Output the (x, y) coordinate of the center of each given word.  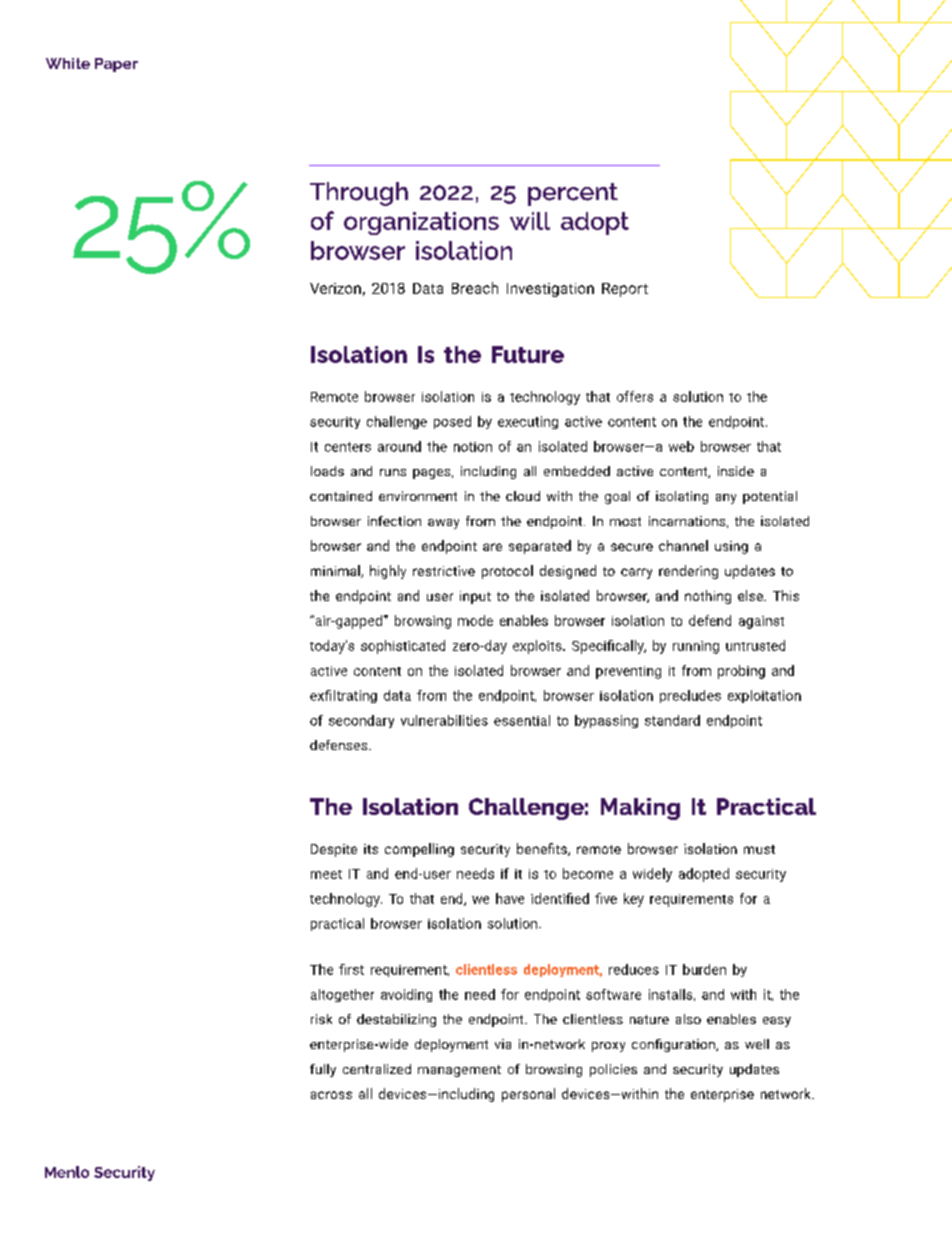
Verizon (335, 288)
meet (326, 874)
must (759, 849)
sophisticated (403, 647)
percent (573, 194)
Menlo (67, 1172)
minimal (336, 571)
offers (635, 396)
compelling (419, 850)
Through (359, 194)
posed (452, 422)
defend (710, 620)
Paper (116, 65)
